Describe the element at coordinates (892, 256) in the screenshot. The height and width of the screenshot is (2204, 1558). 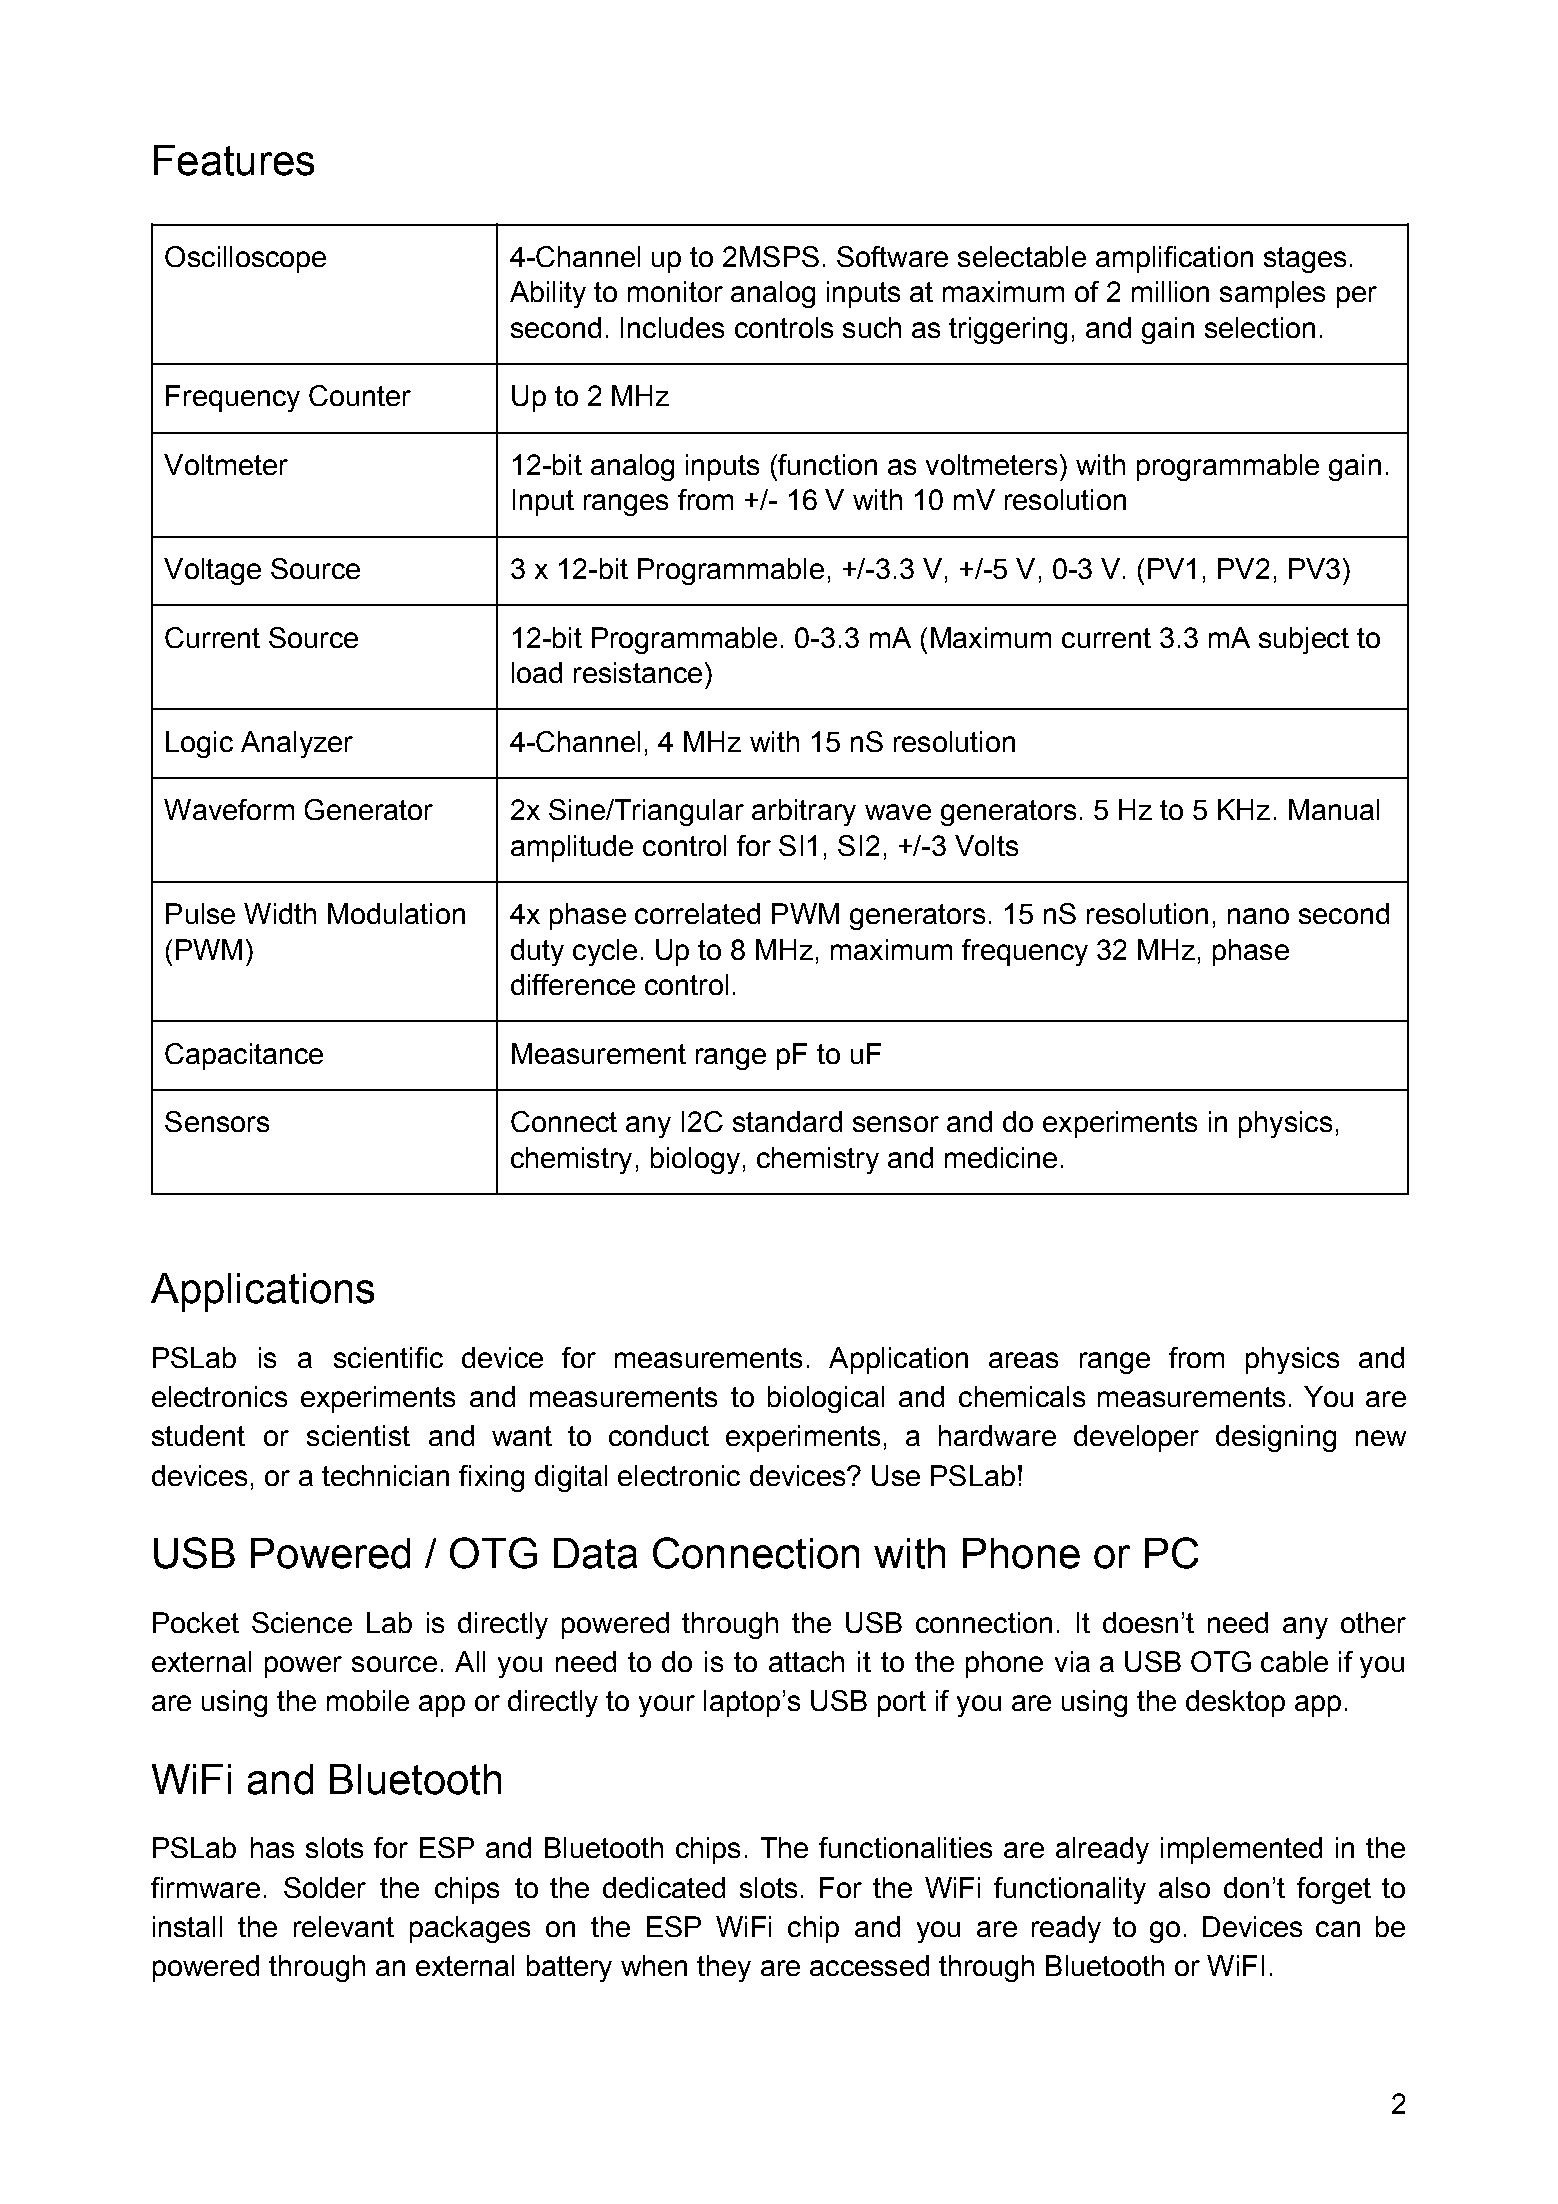
I see `Software` at that location.
